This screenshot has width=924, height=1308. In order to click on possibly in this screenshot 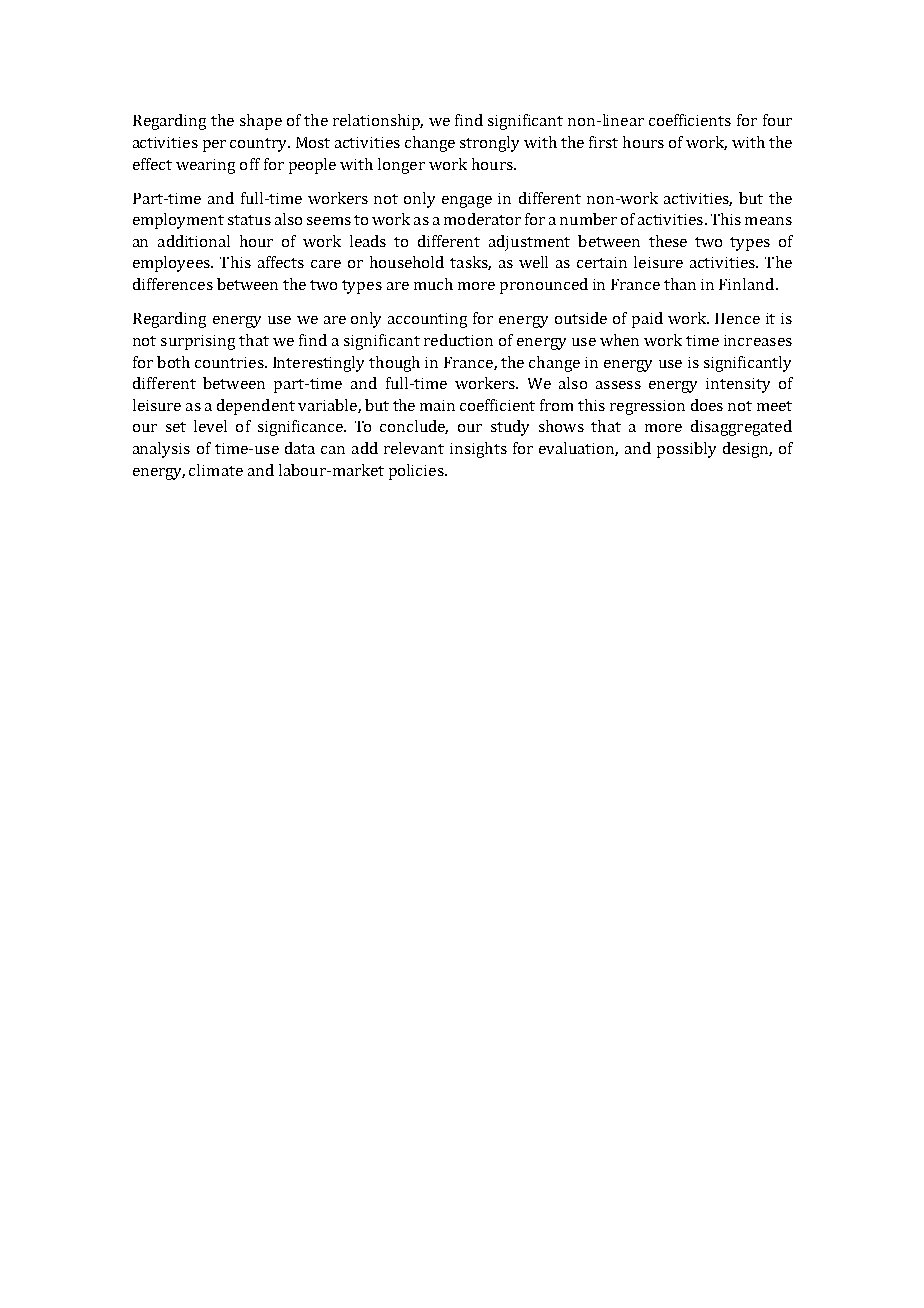, I will do `click(686, 450)`.
